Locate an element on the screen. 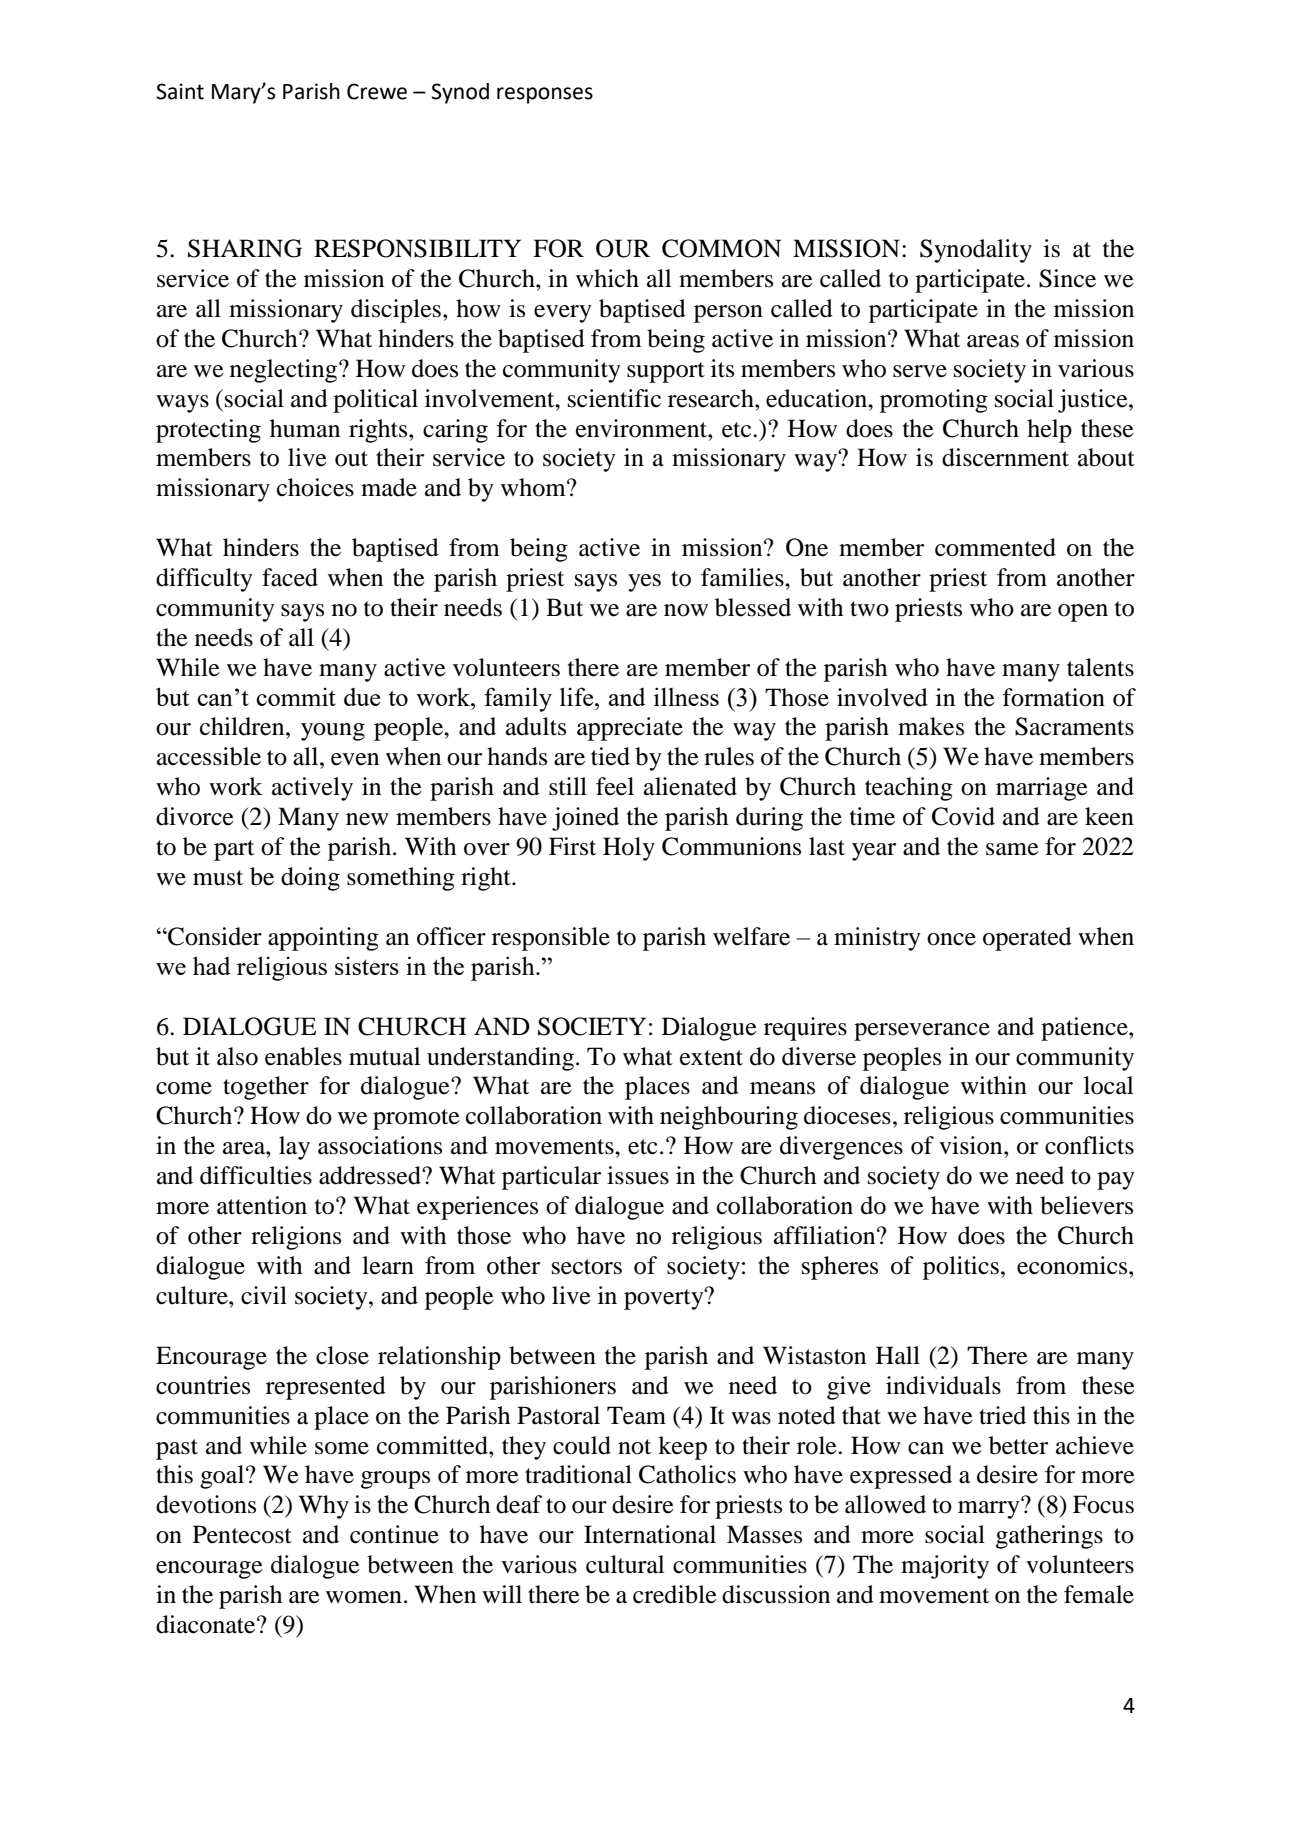  yes is located at coordinates (644, 583).
